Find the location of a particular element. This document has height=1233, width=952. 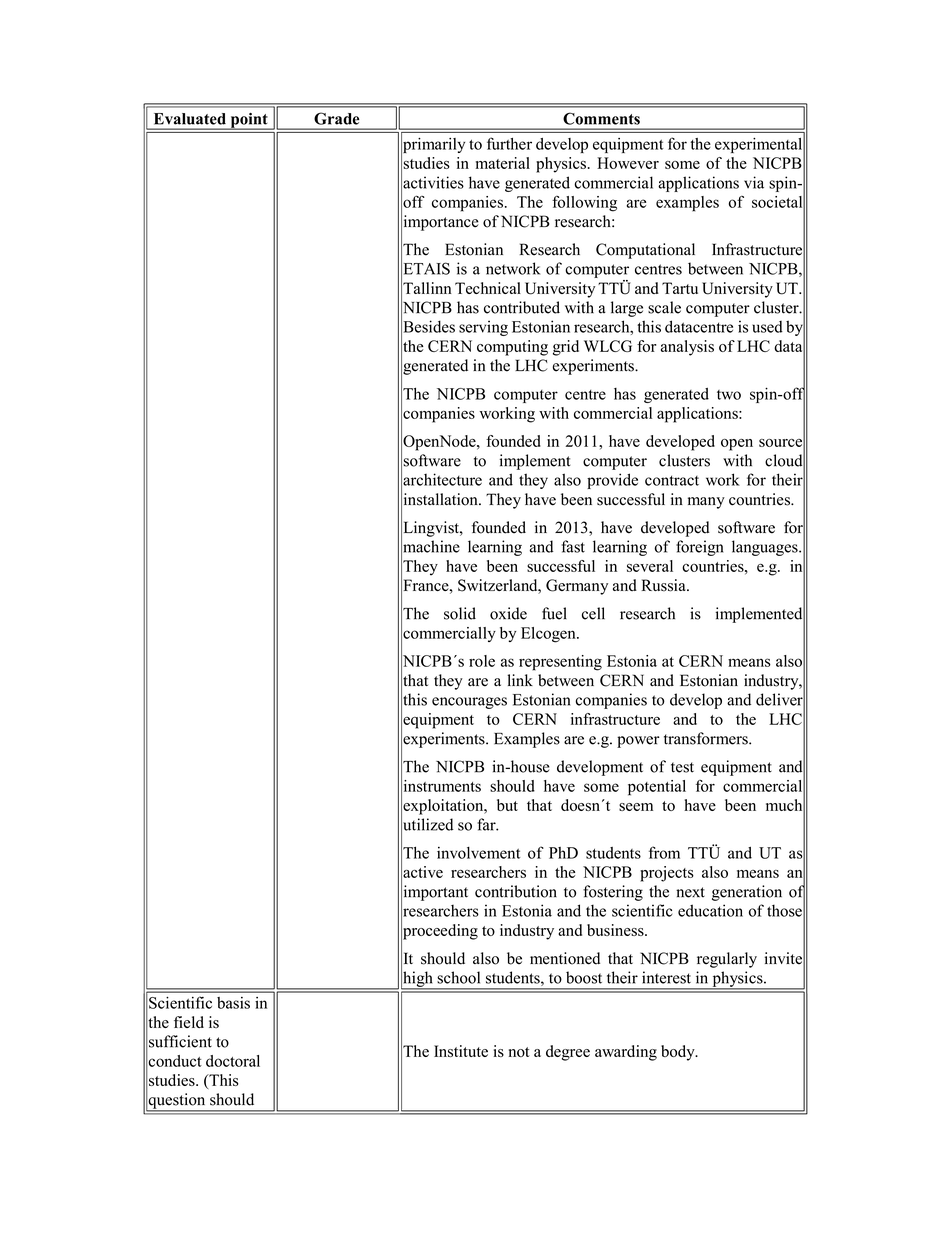

serving is located at coordinates (483, 328).
